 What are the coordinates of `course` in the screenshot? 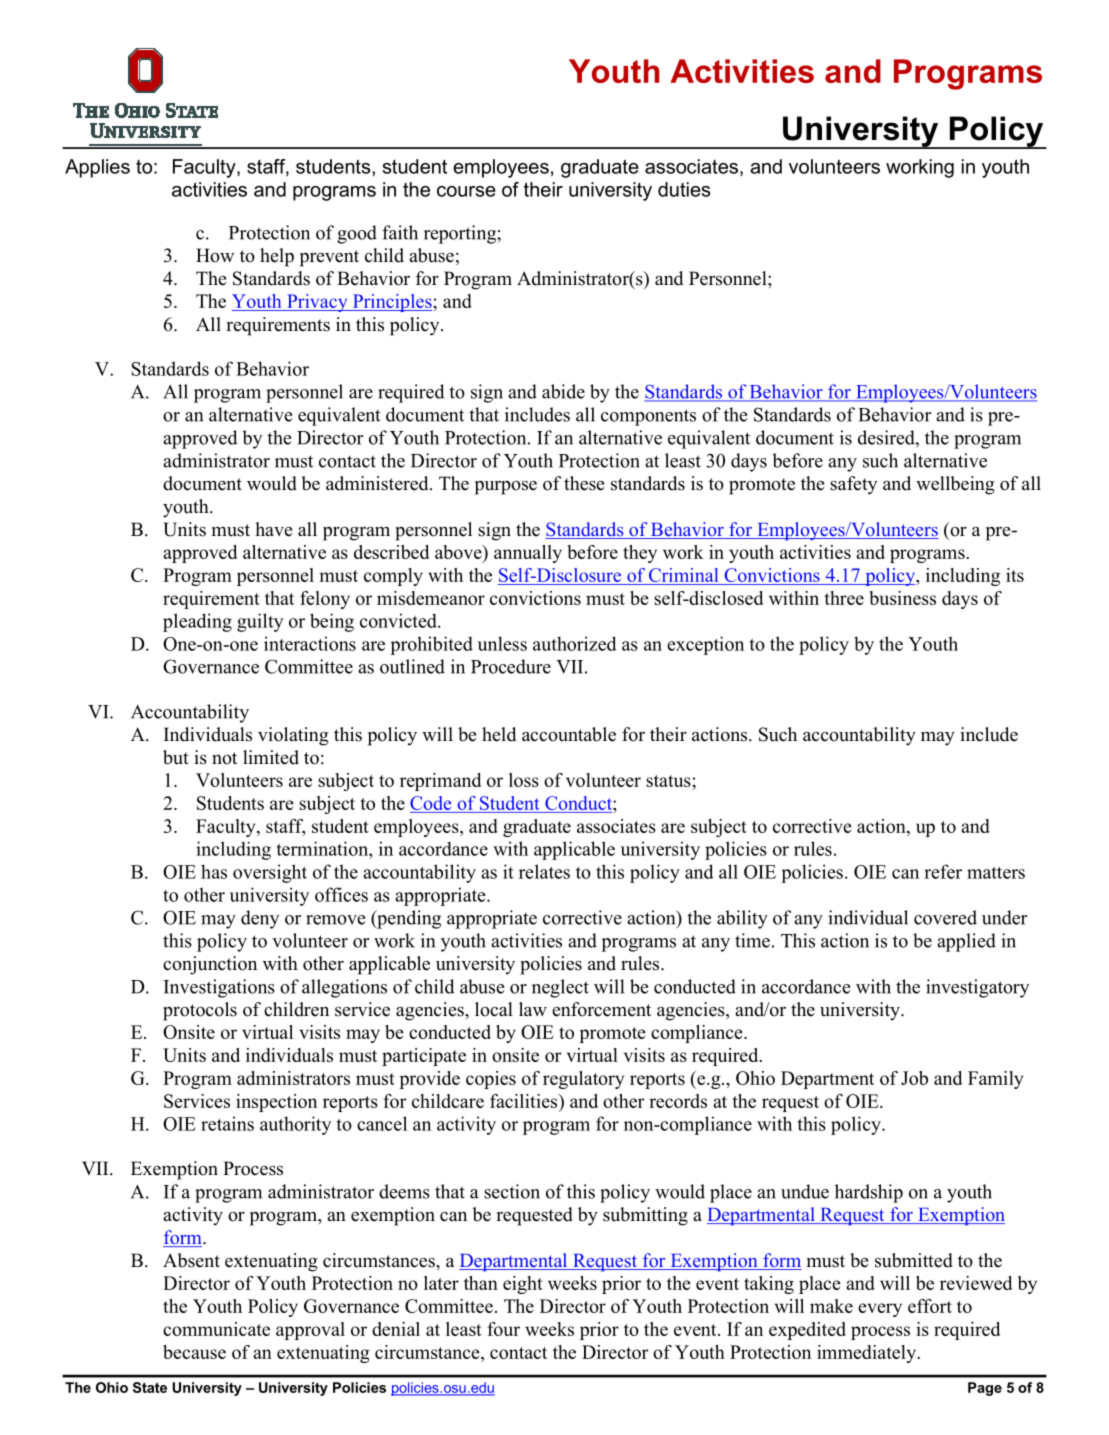 It's located at (466, 191).
